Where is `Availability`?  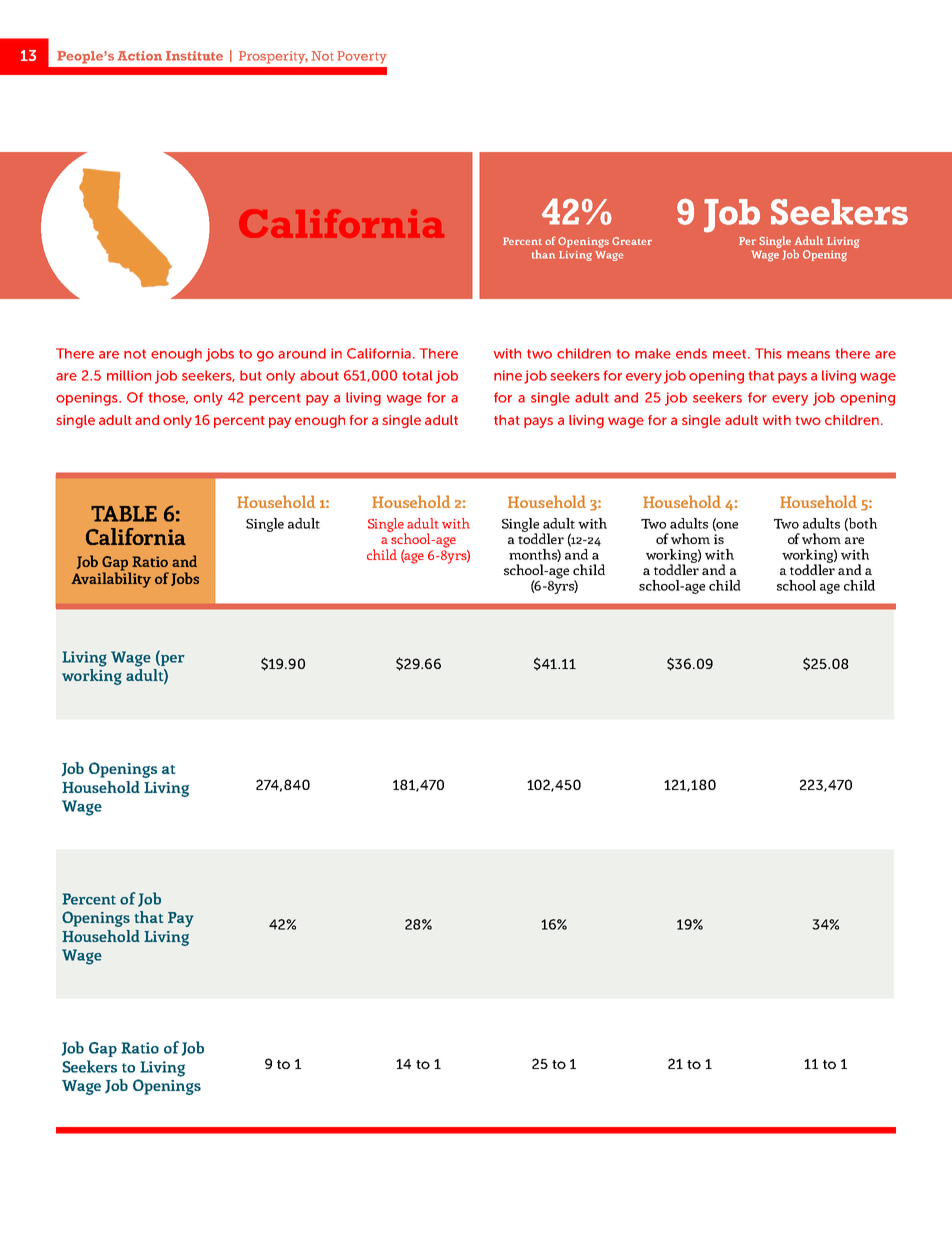 Availability is located at coordinates (111, 579).
